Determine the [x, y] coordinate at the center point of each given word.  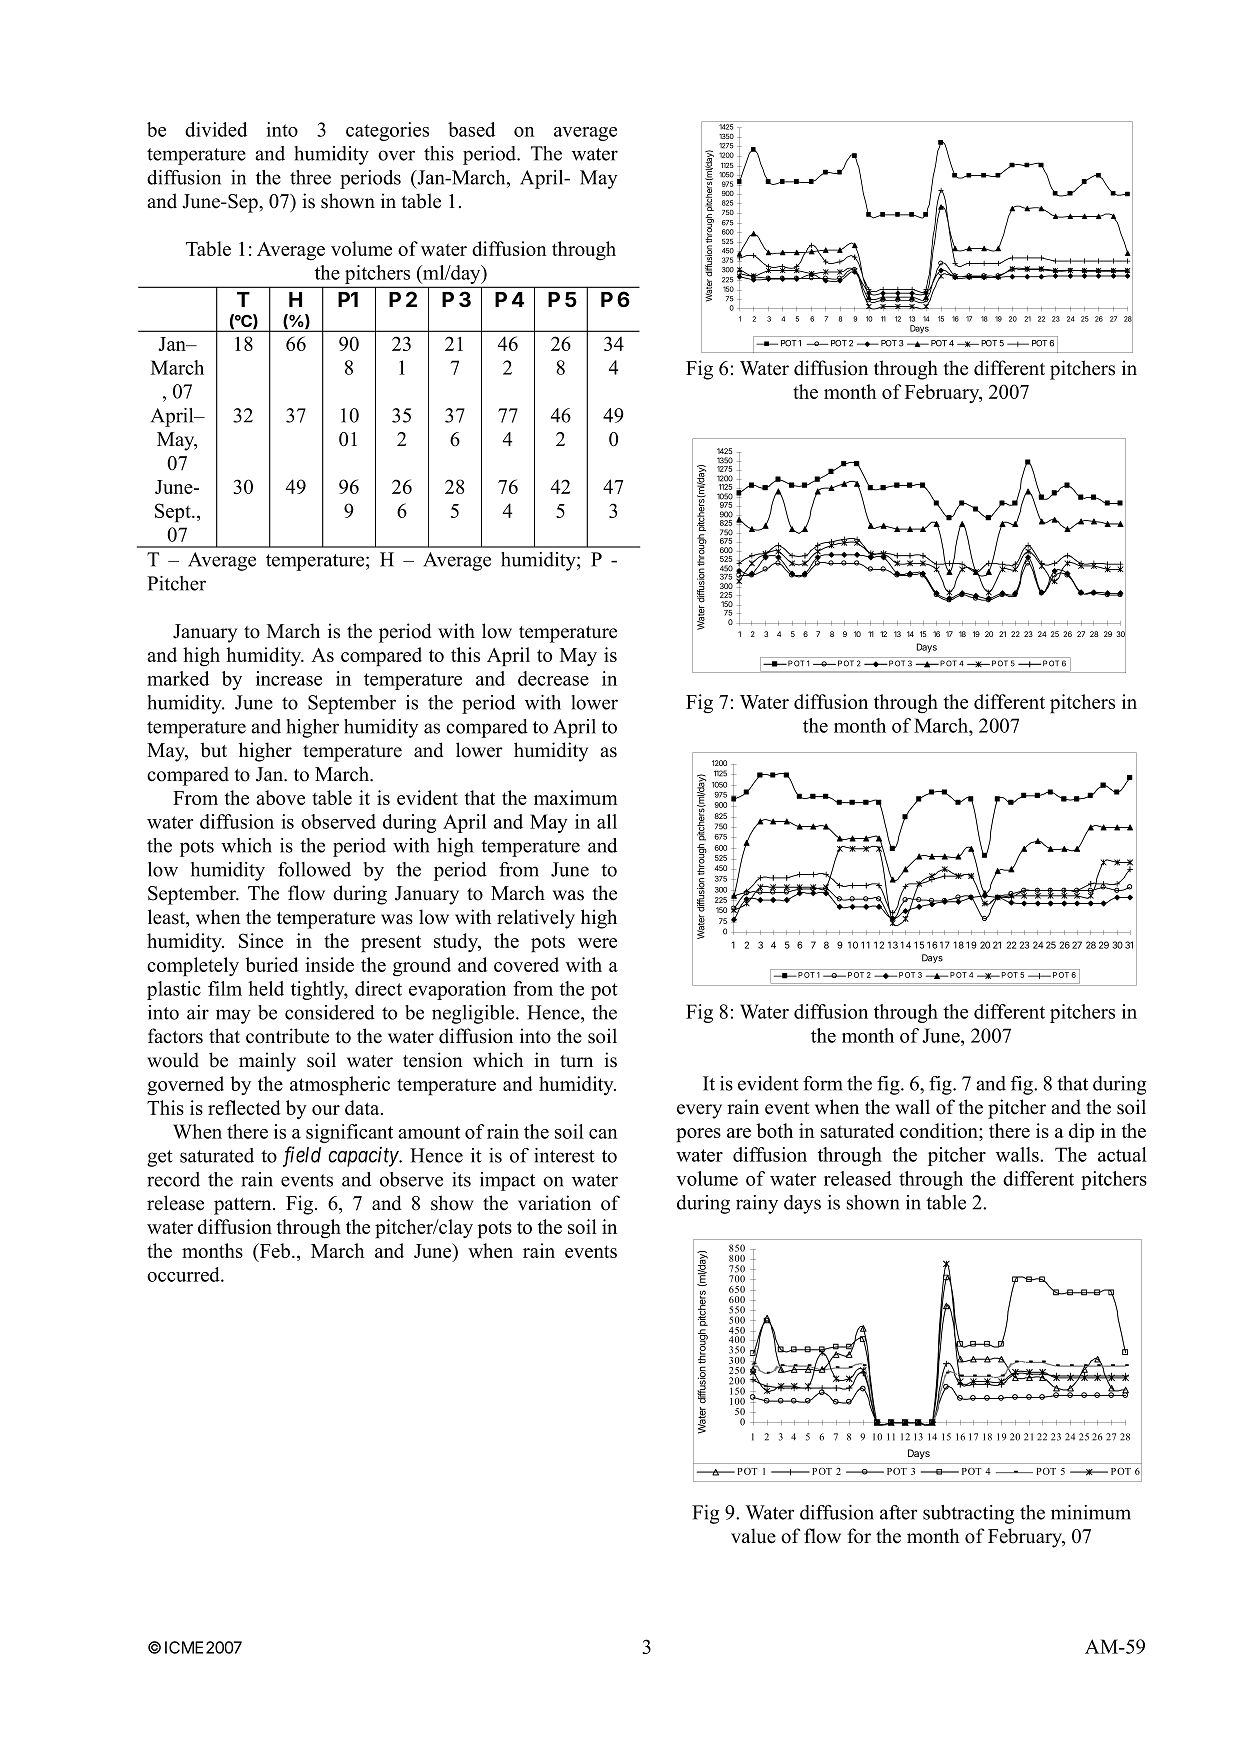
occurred [184, 1274]
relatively [536, 919]
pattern [244, 1206]
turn [576, 1061]
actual [1122, 1154]
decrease [553, 678]
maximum [576, 797]
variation [554, 1203]
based [471, 129]
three [310, 177]
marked [178, 678]
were [597, 943]
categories [387, 131]
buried [271, 964]
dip [1081, 1133]
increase [289, 678]
